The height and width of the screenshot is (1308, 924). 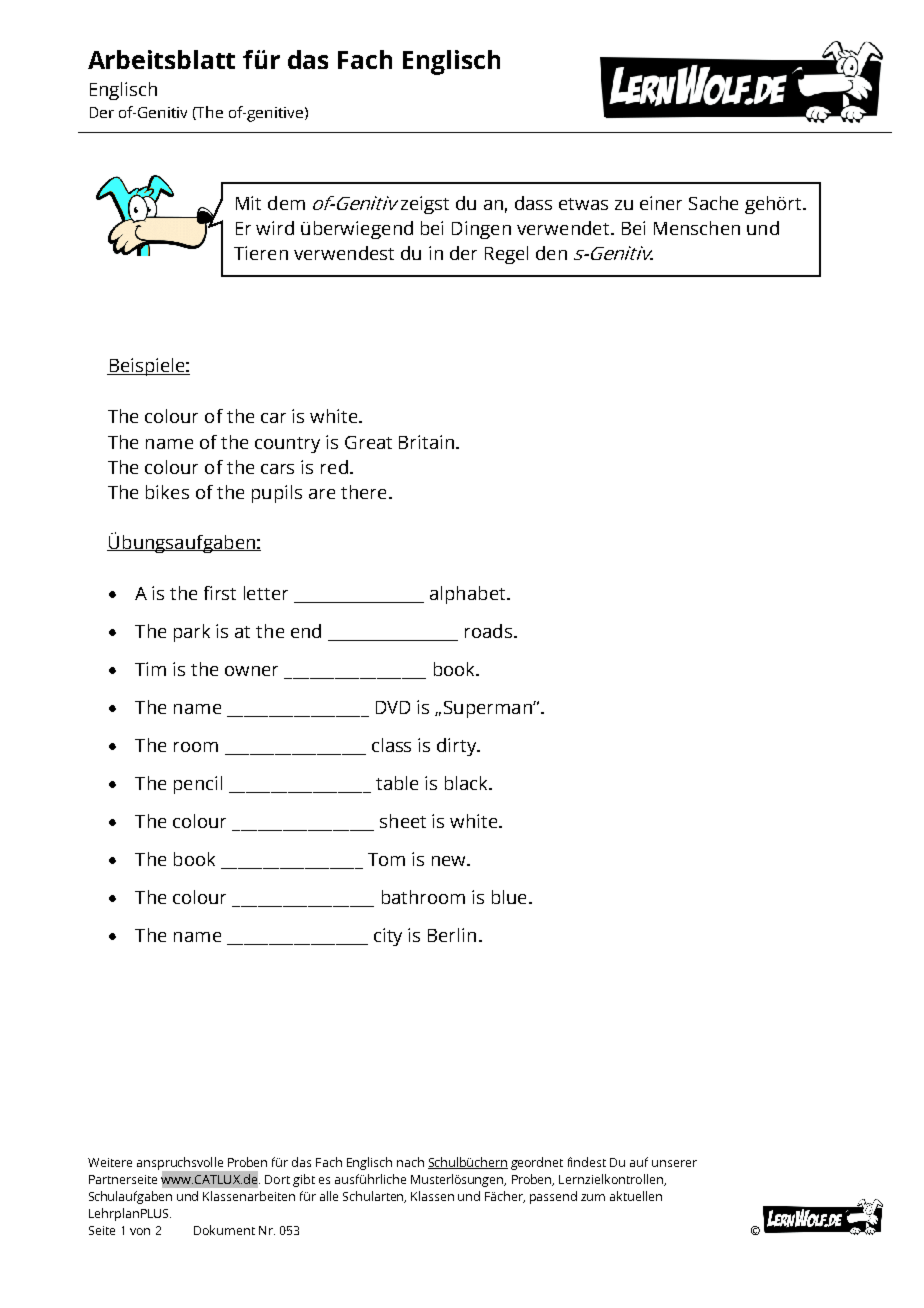 I want to click on Superman, so click(x=489, y=709).
